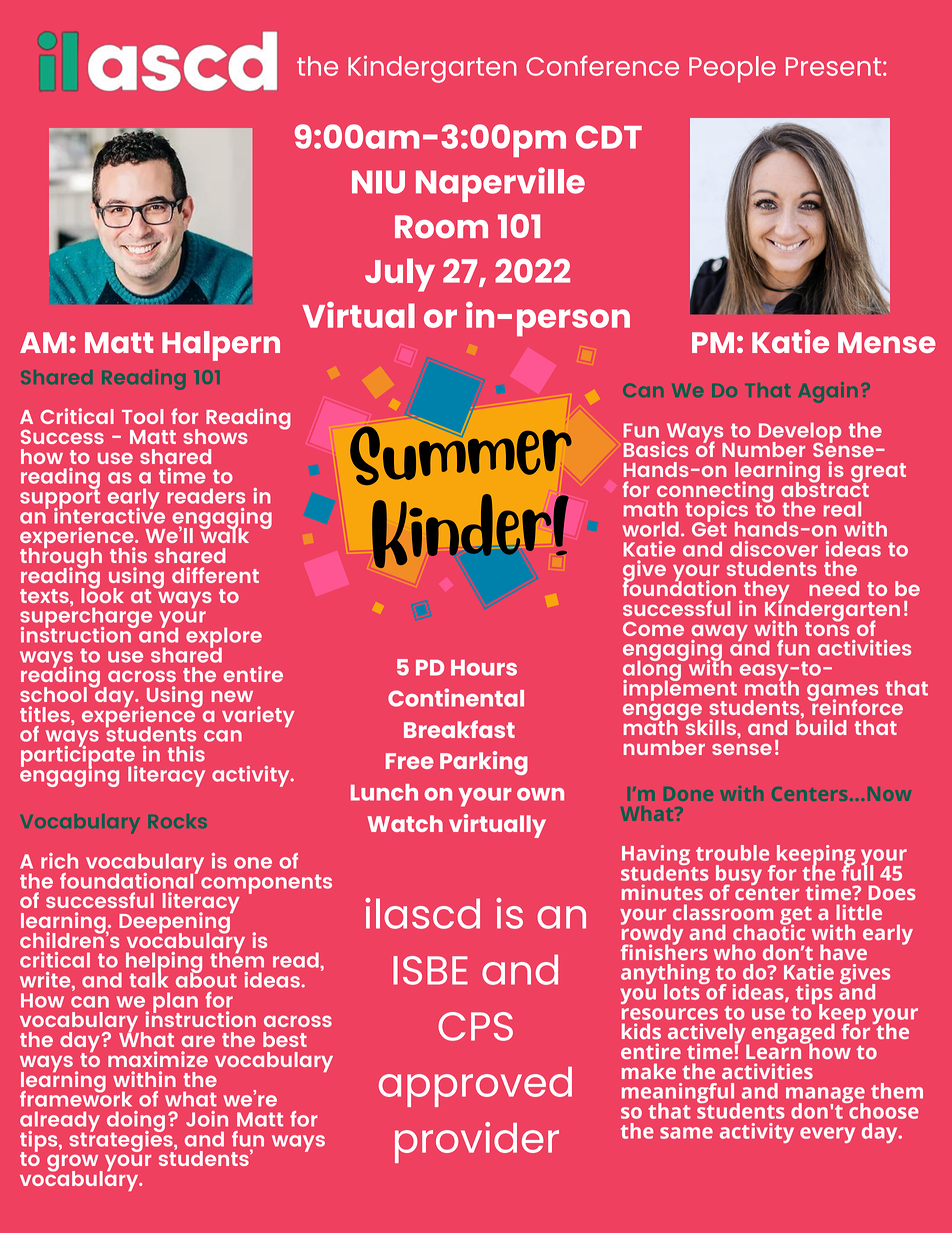 This screenshot has height=1233, width=952. I want to click on Halpern, so click(221, 346).
